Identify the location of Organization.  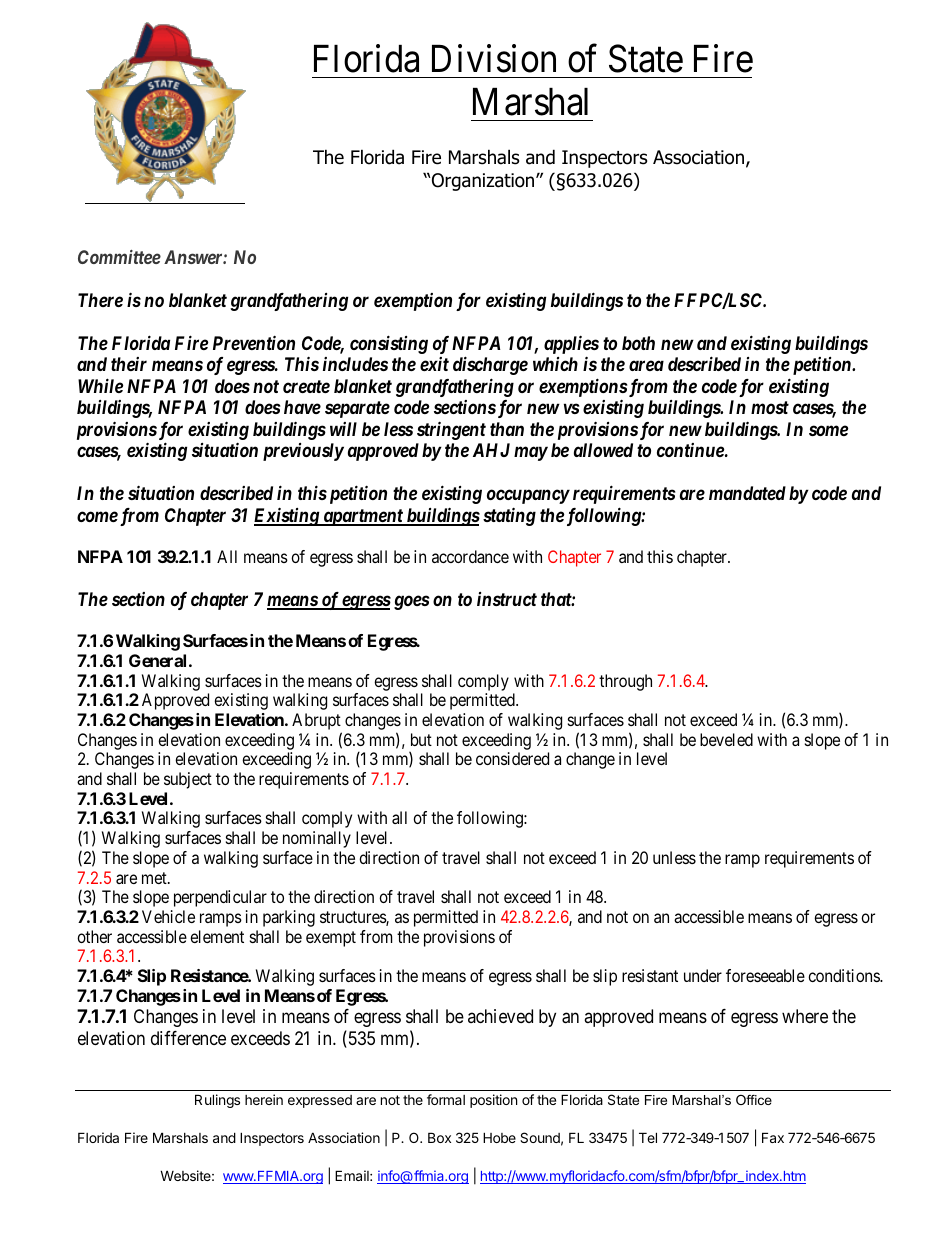
(483, 182).
